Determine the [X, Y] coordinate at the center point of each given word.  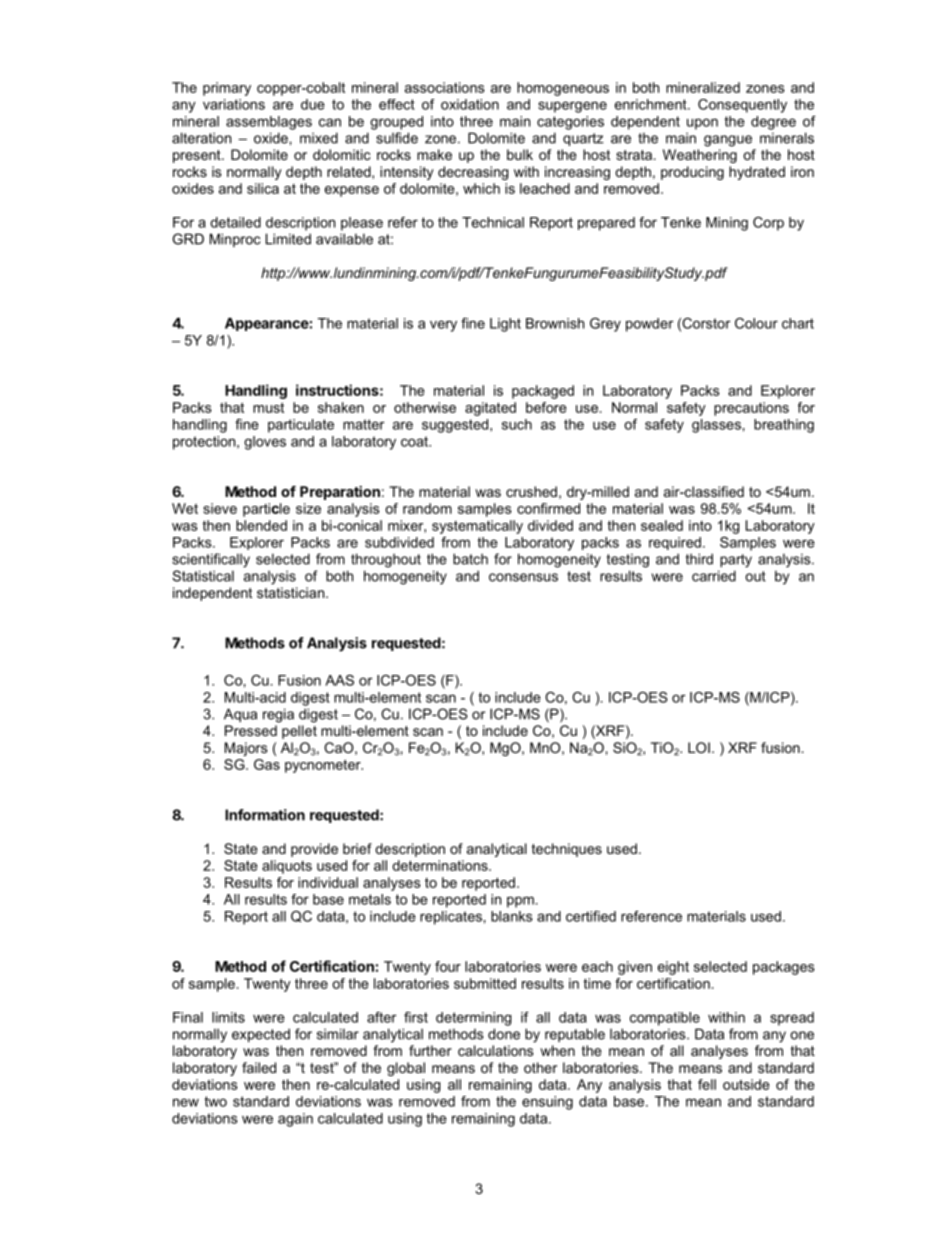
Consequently [742, 106]
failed [259, 1067]
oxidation [470, 104]
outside [746, 1084]
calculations [496, 1050]
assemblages [269, 123]
